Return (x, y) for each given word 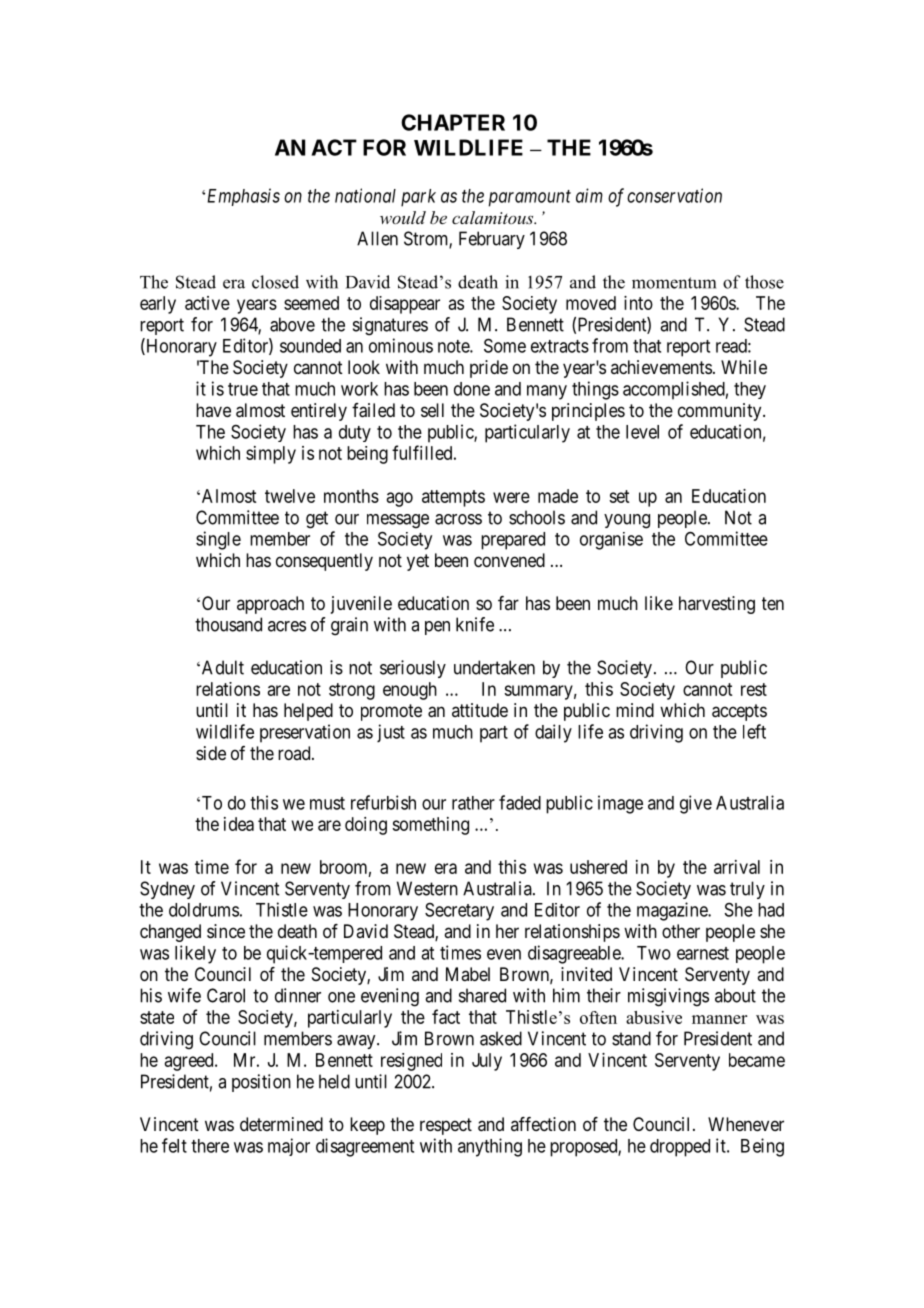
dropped (680, 1148)
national (365, 195)
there (210, 1146)
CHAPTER (453, 122)
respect (446, 1126)
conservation (674, 195)
